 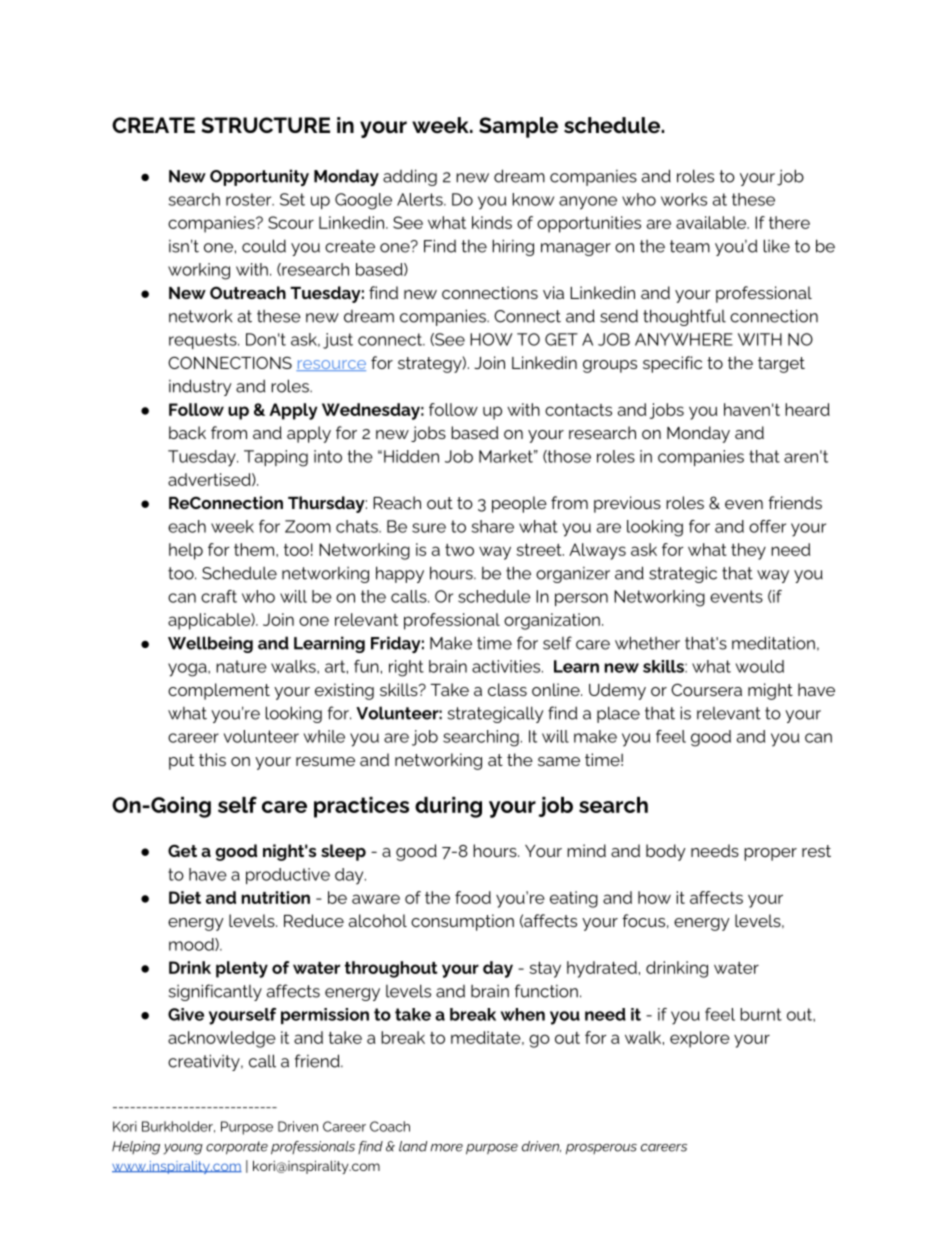 What do you see at coordinates (237, 1148) in the screenshot?
I see `corporate` at bounding box center [237, 1148].
